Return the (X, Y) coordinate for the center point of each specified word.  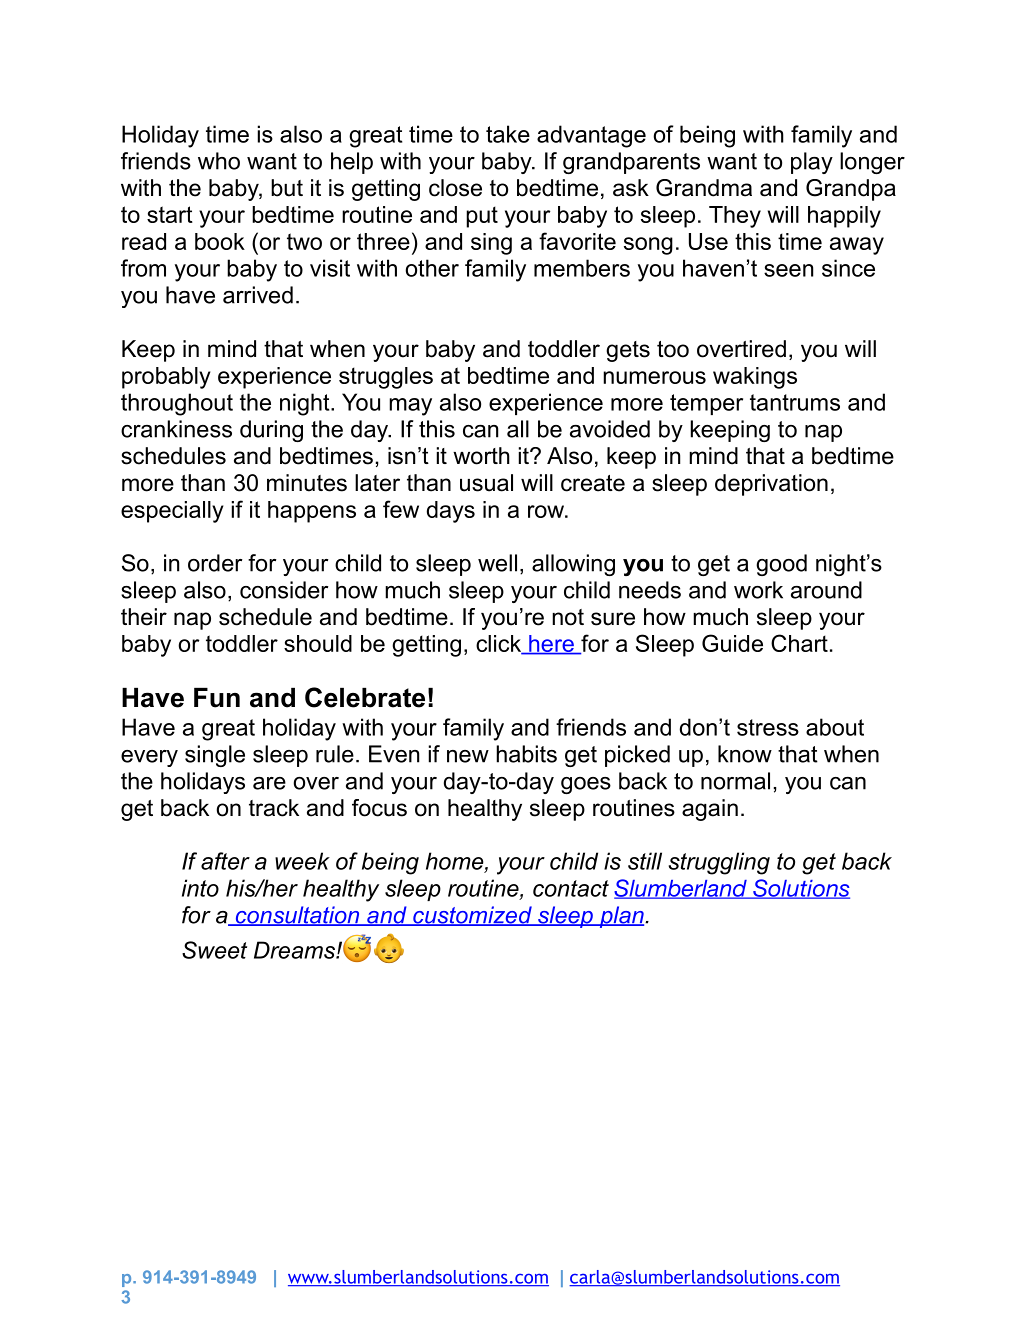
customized (472, 916)
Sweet (214, 950)
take (508, 134)
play (812, 163)
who (219, 161)
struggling (719, 863)
